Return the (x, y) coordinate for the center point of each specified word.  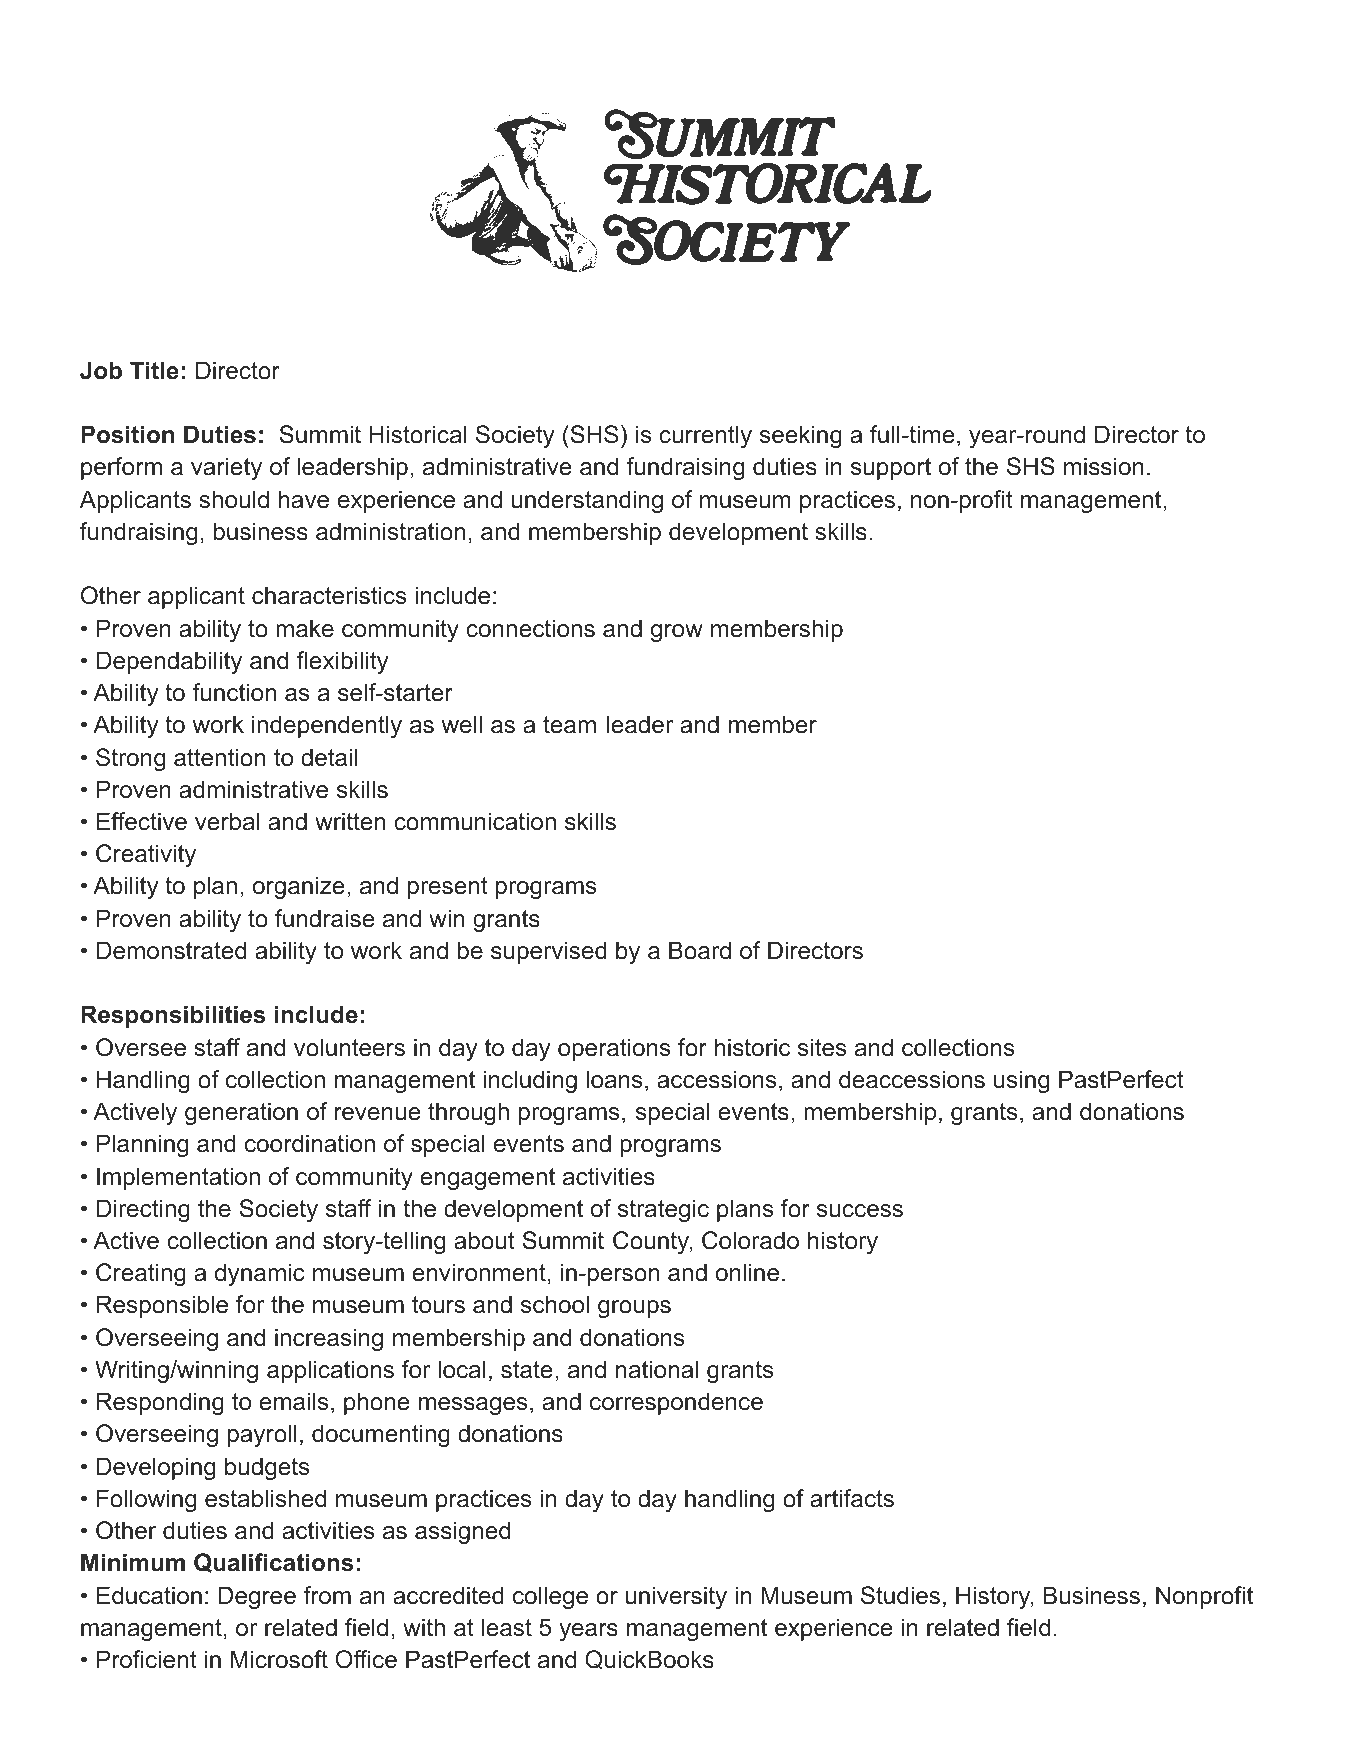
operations (614, 1049)
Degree (257, 1597)
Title (154, 370)
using (1021, 1081)
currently (705, 436)
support (891, 469)
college (550, 1597)
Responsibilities (173, 1016)
